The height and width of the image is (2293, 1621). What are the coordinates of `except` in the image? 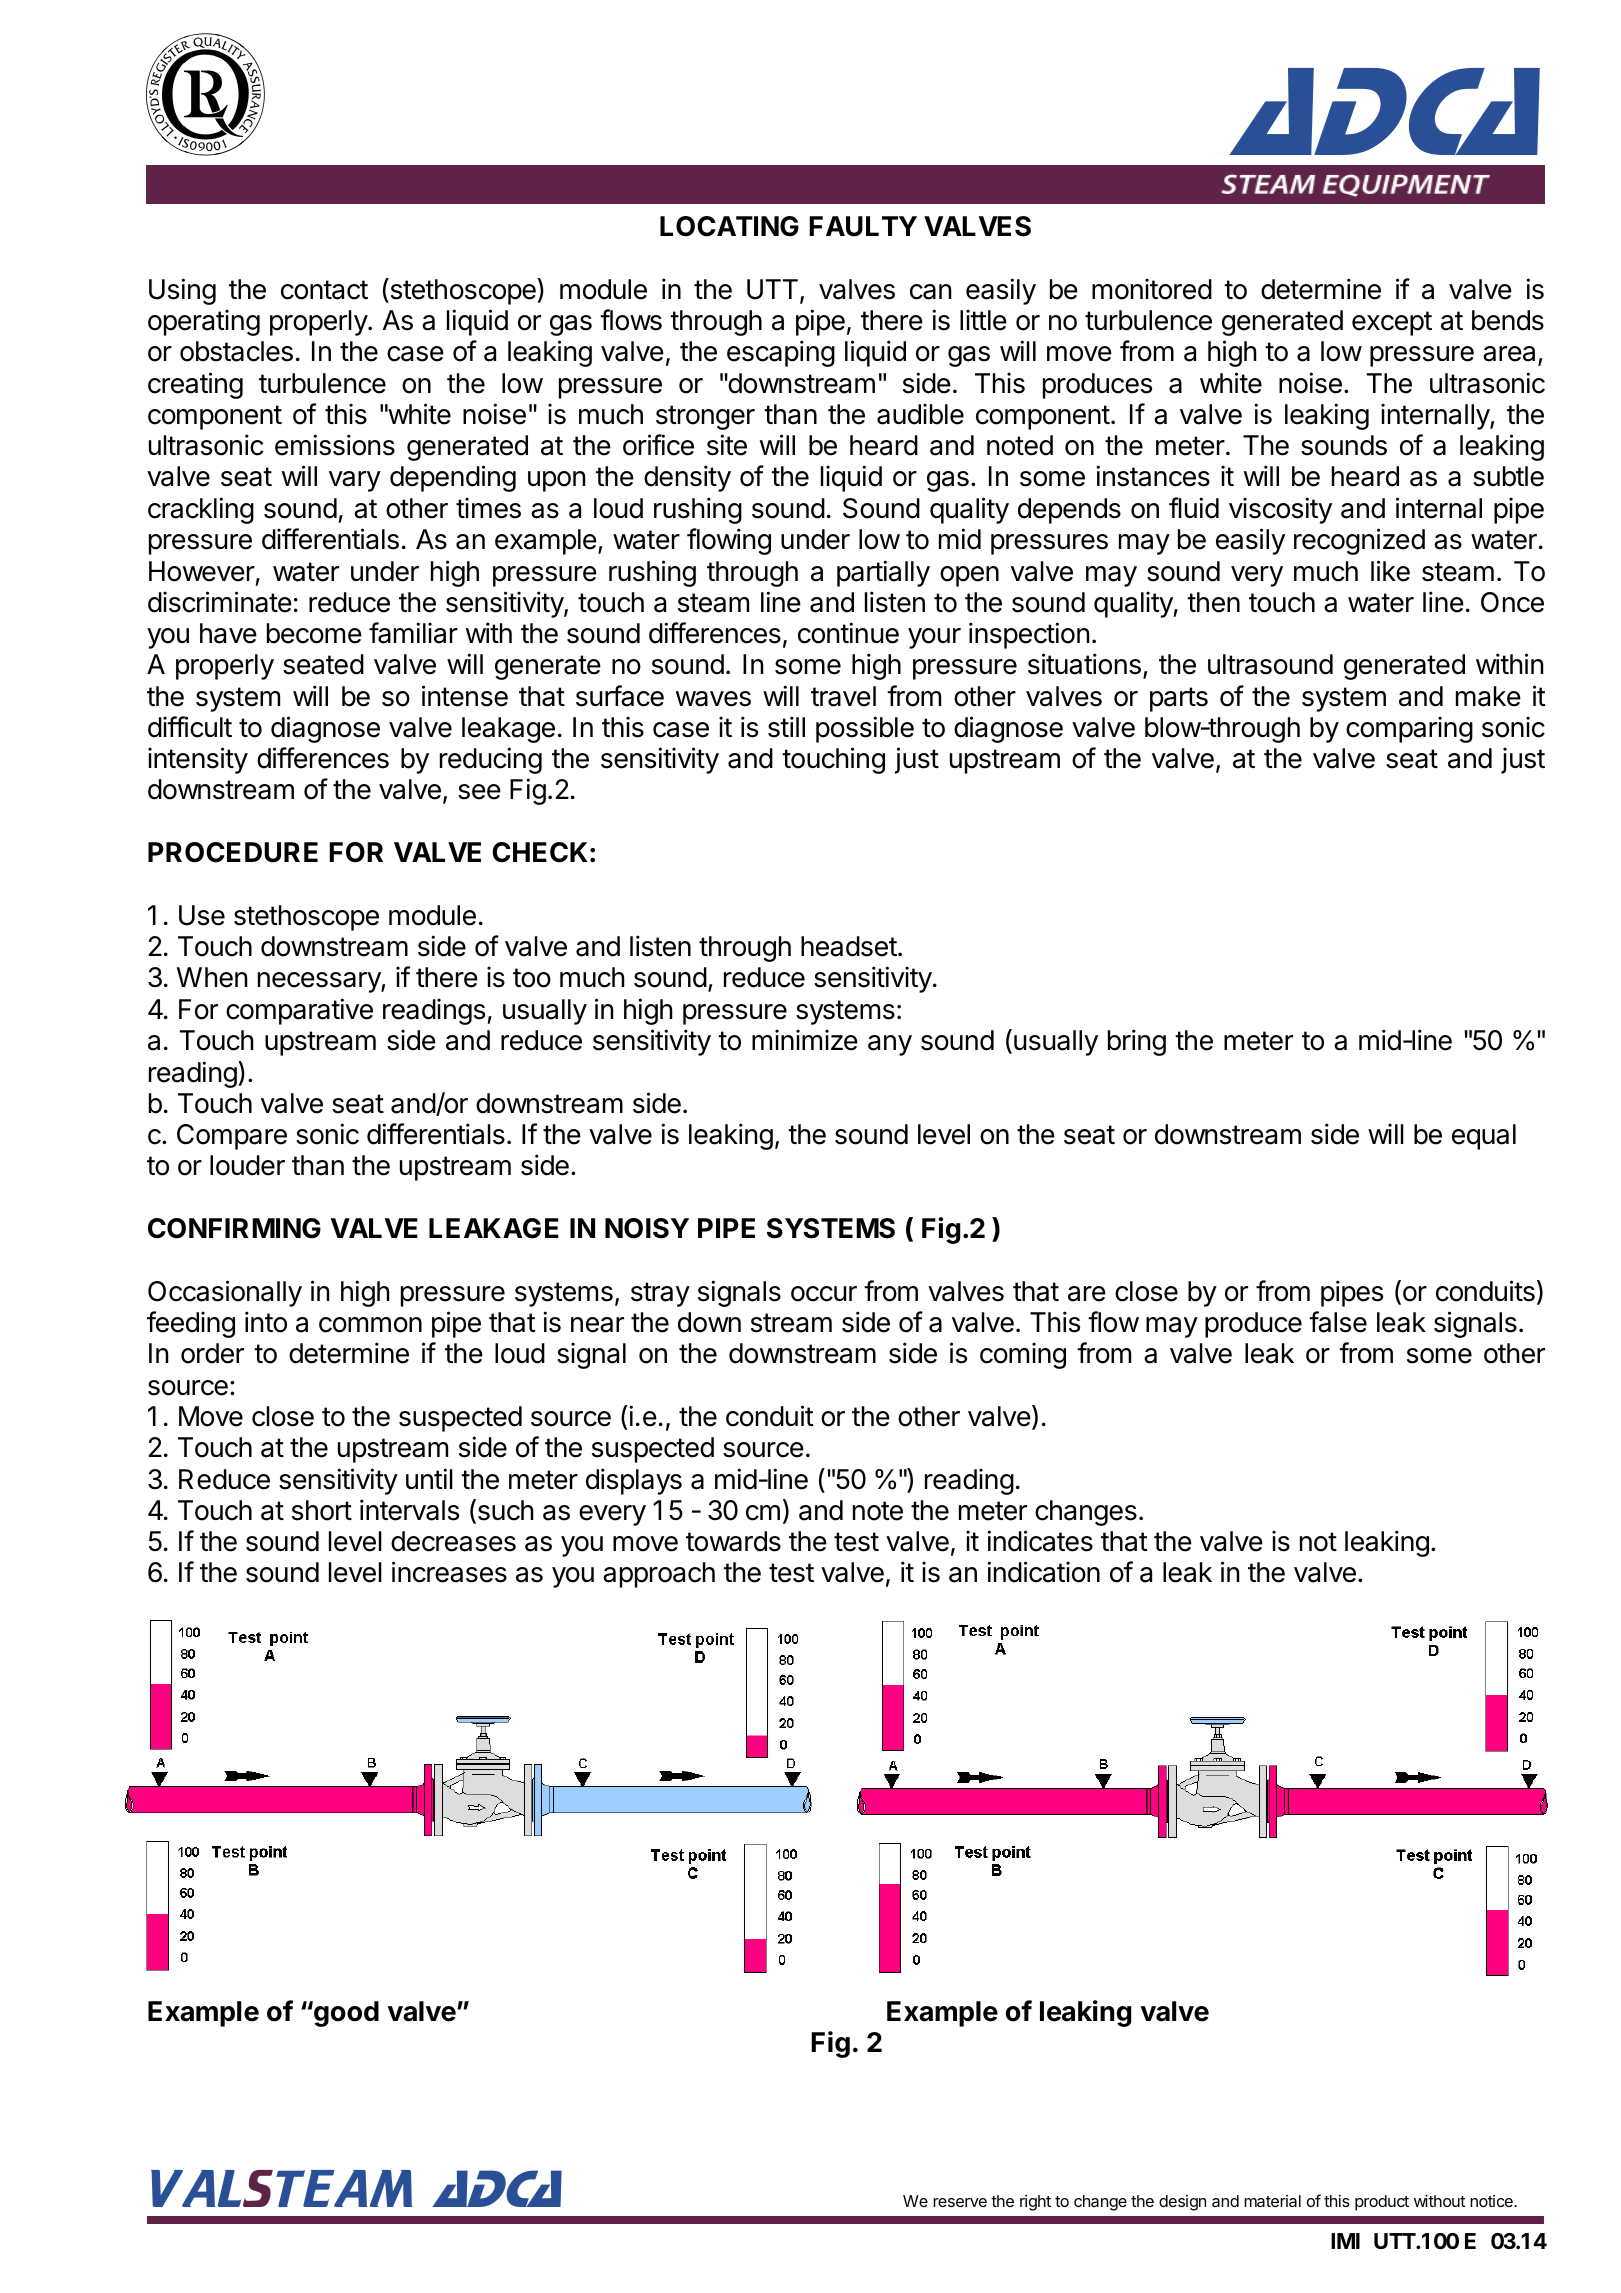 It's located at (1392, 323).
